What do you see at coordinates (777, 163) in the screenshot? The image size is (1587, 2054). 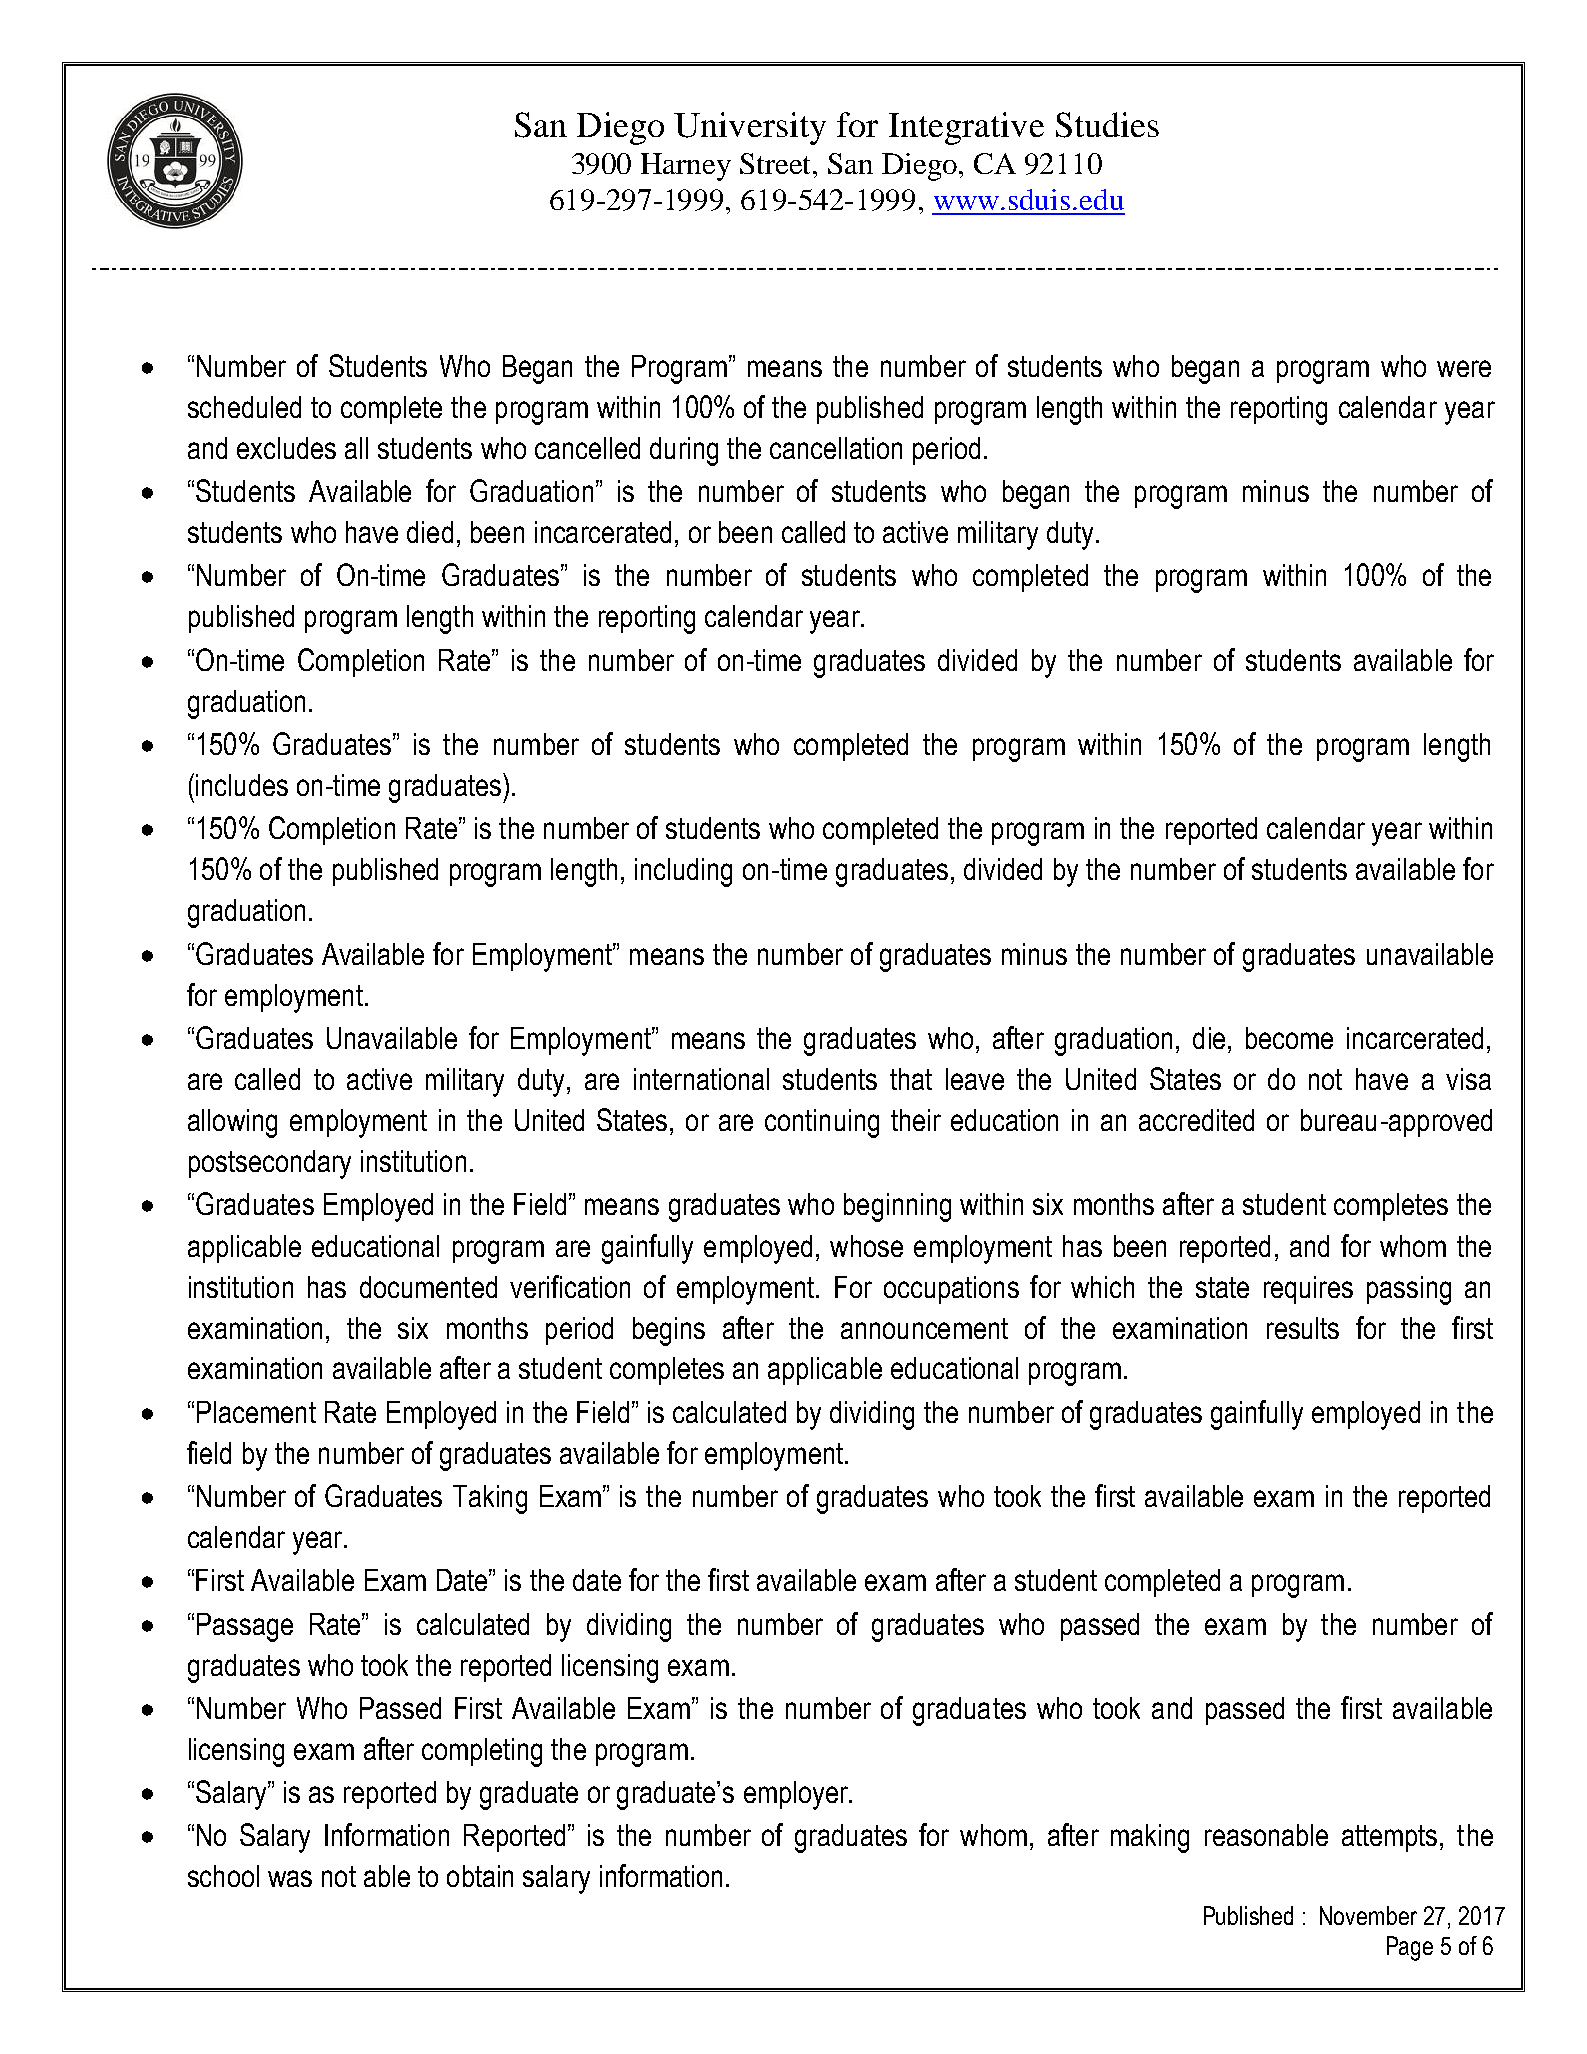 I see `Street` at bounding box center [777, 163].
